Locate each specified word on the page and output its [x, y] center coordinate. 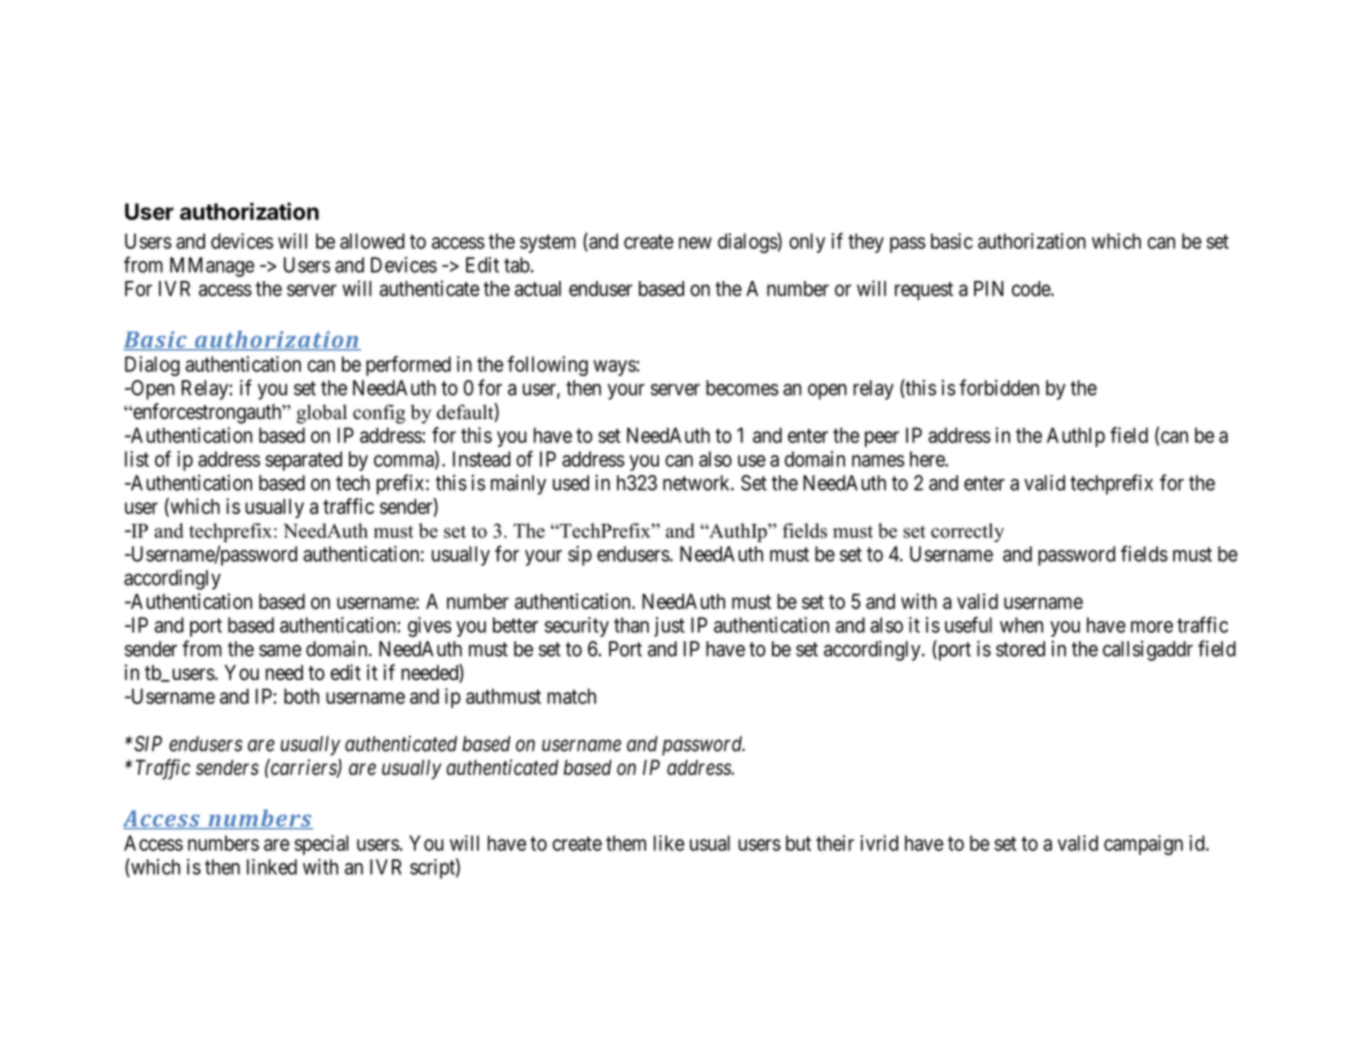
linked [272, 867]
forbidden [999, 387]
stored [1020, 649]
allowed [372, 241]
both [301, 696]
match [571, 696]
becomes [742, 388]
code [1032, 289]
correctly [967, 532]
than [631, 625]
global [321, 414]
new [695, 243]
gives [430, 627]
